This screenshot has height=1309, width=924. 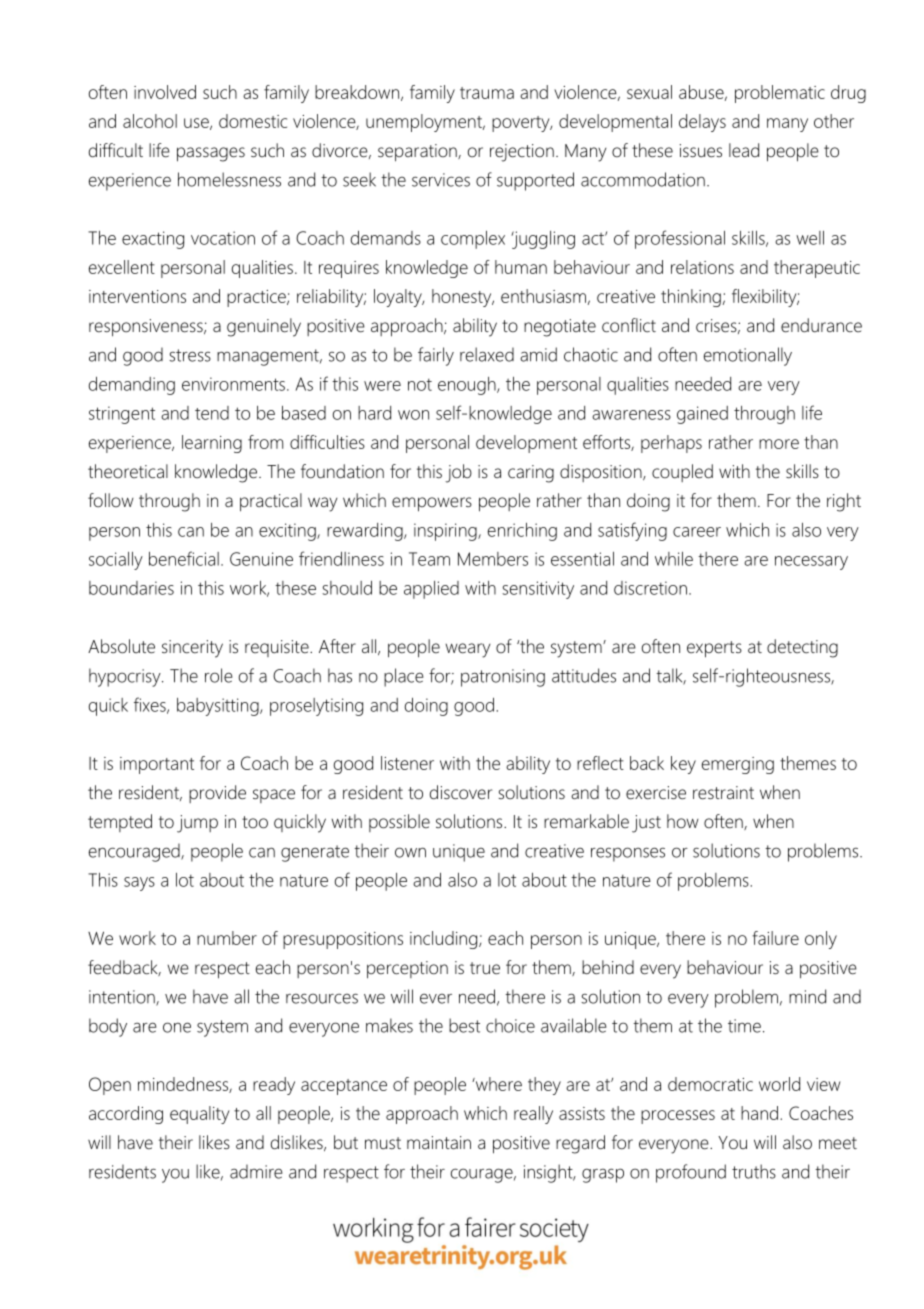 I want to click on sincerity, so click(x=192, y=649).
